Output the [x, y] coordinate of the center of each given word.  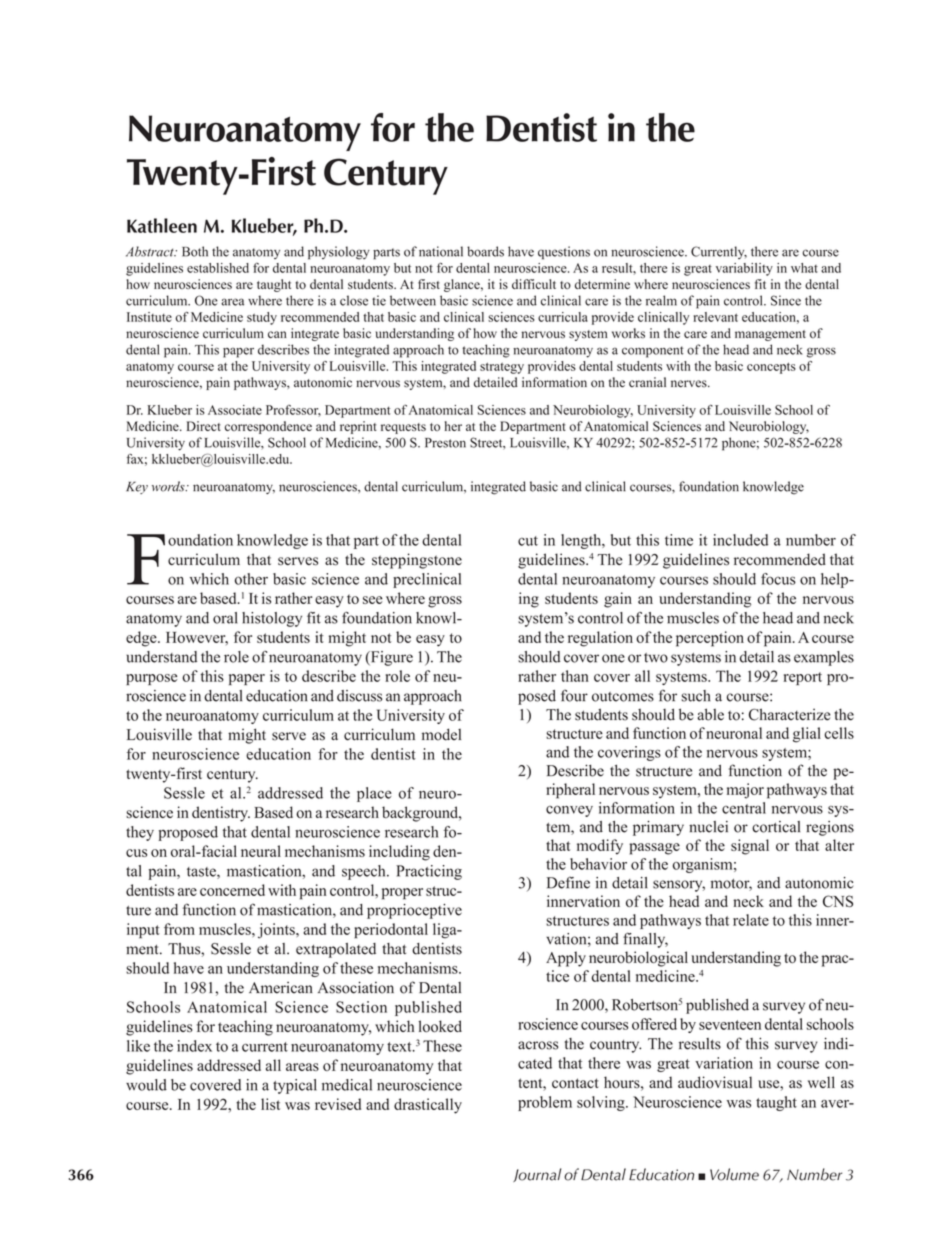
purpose [151, 679]
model [441, 734]
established [218, 268]
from [179, 929]
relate [751, 920]
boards [485, 251]
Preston [445, 443]
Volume [734, 1174]
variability [744, 269]
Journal [537, 1175]
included [740, 540]
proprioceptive [414, 911]
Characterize [789, 714]
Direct [204, 426]
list [270, 1104]
